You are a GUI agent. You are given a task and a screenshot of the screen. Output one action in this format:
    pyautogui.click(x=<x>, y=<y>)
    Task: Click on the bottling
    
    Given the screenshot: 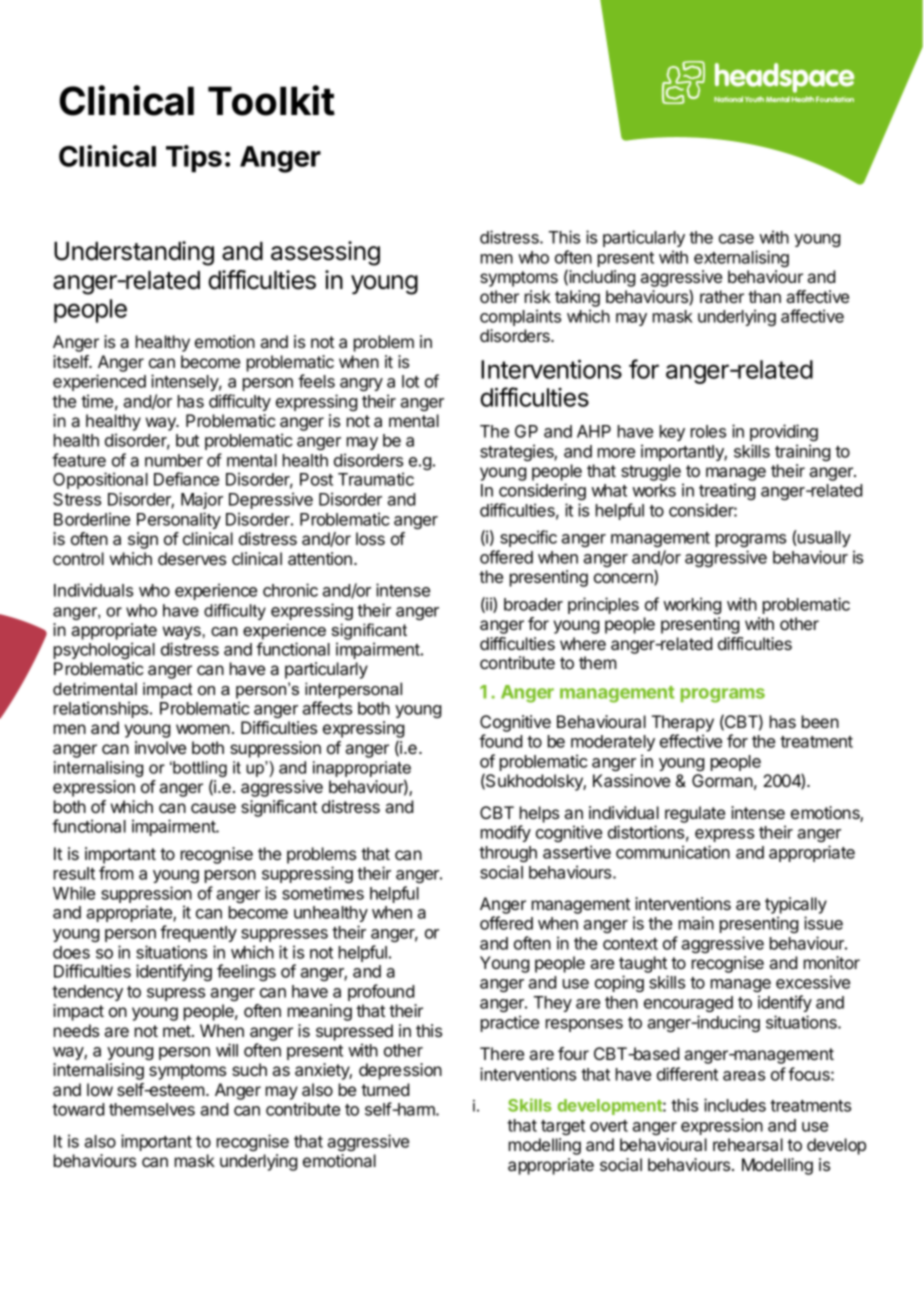 What is the action you would take?
    pyautogui.click(x=199, y=770)
